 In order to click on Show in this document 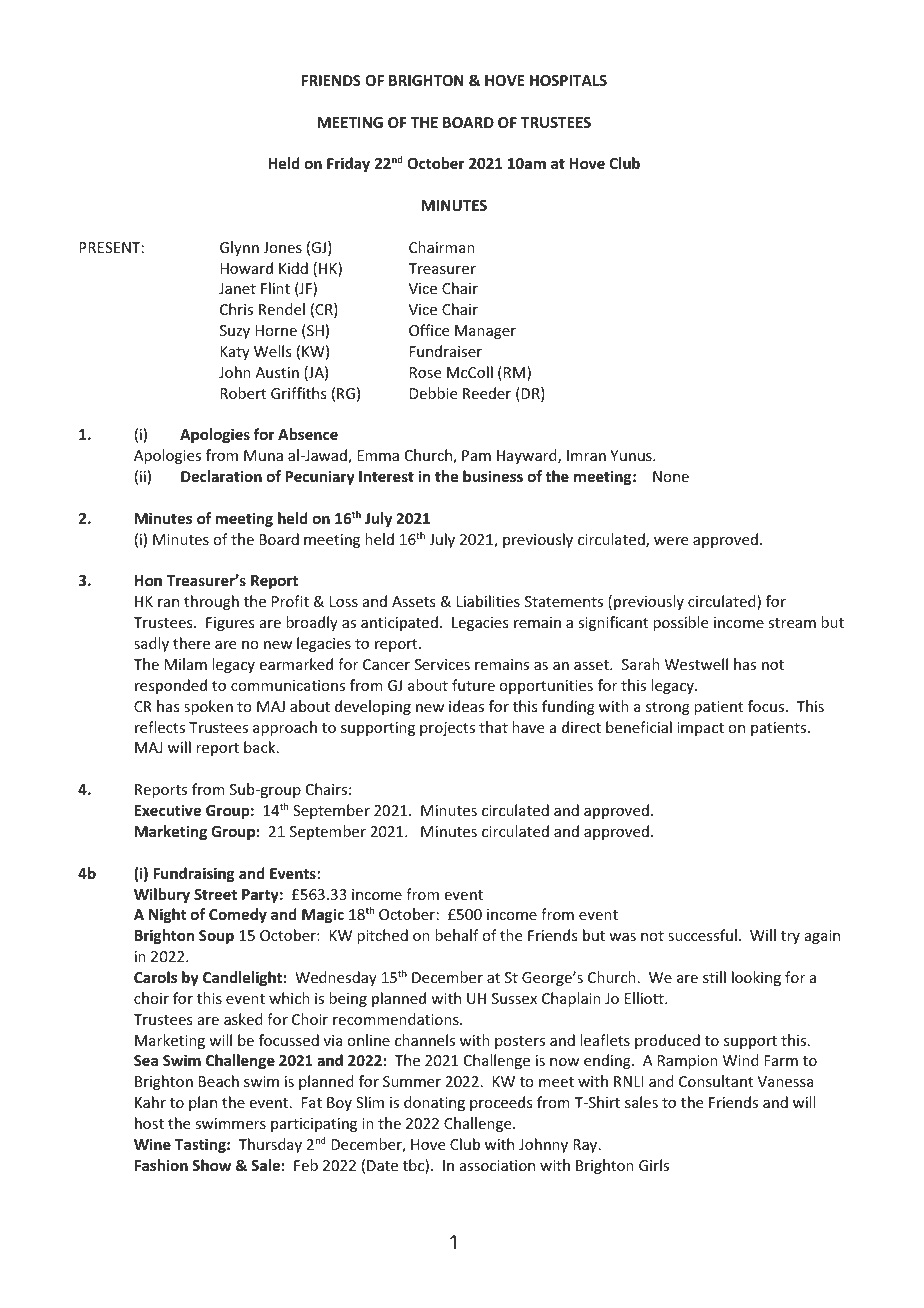, I will do `click(211, 1165)`.
